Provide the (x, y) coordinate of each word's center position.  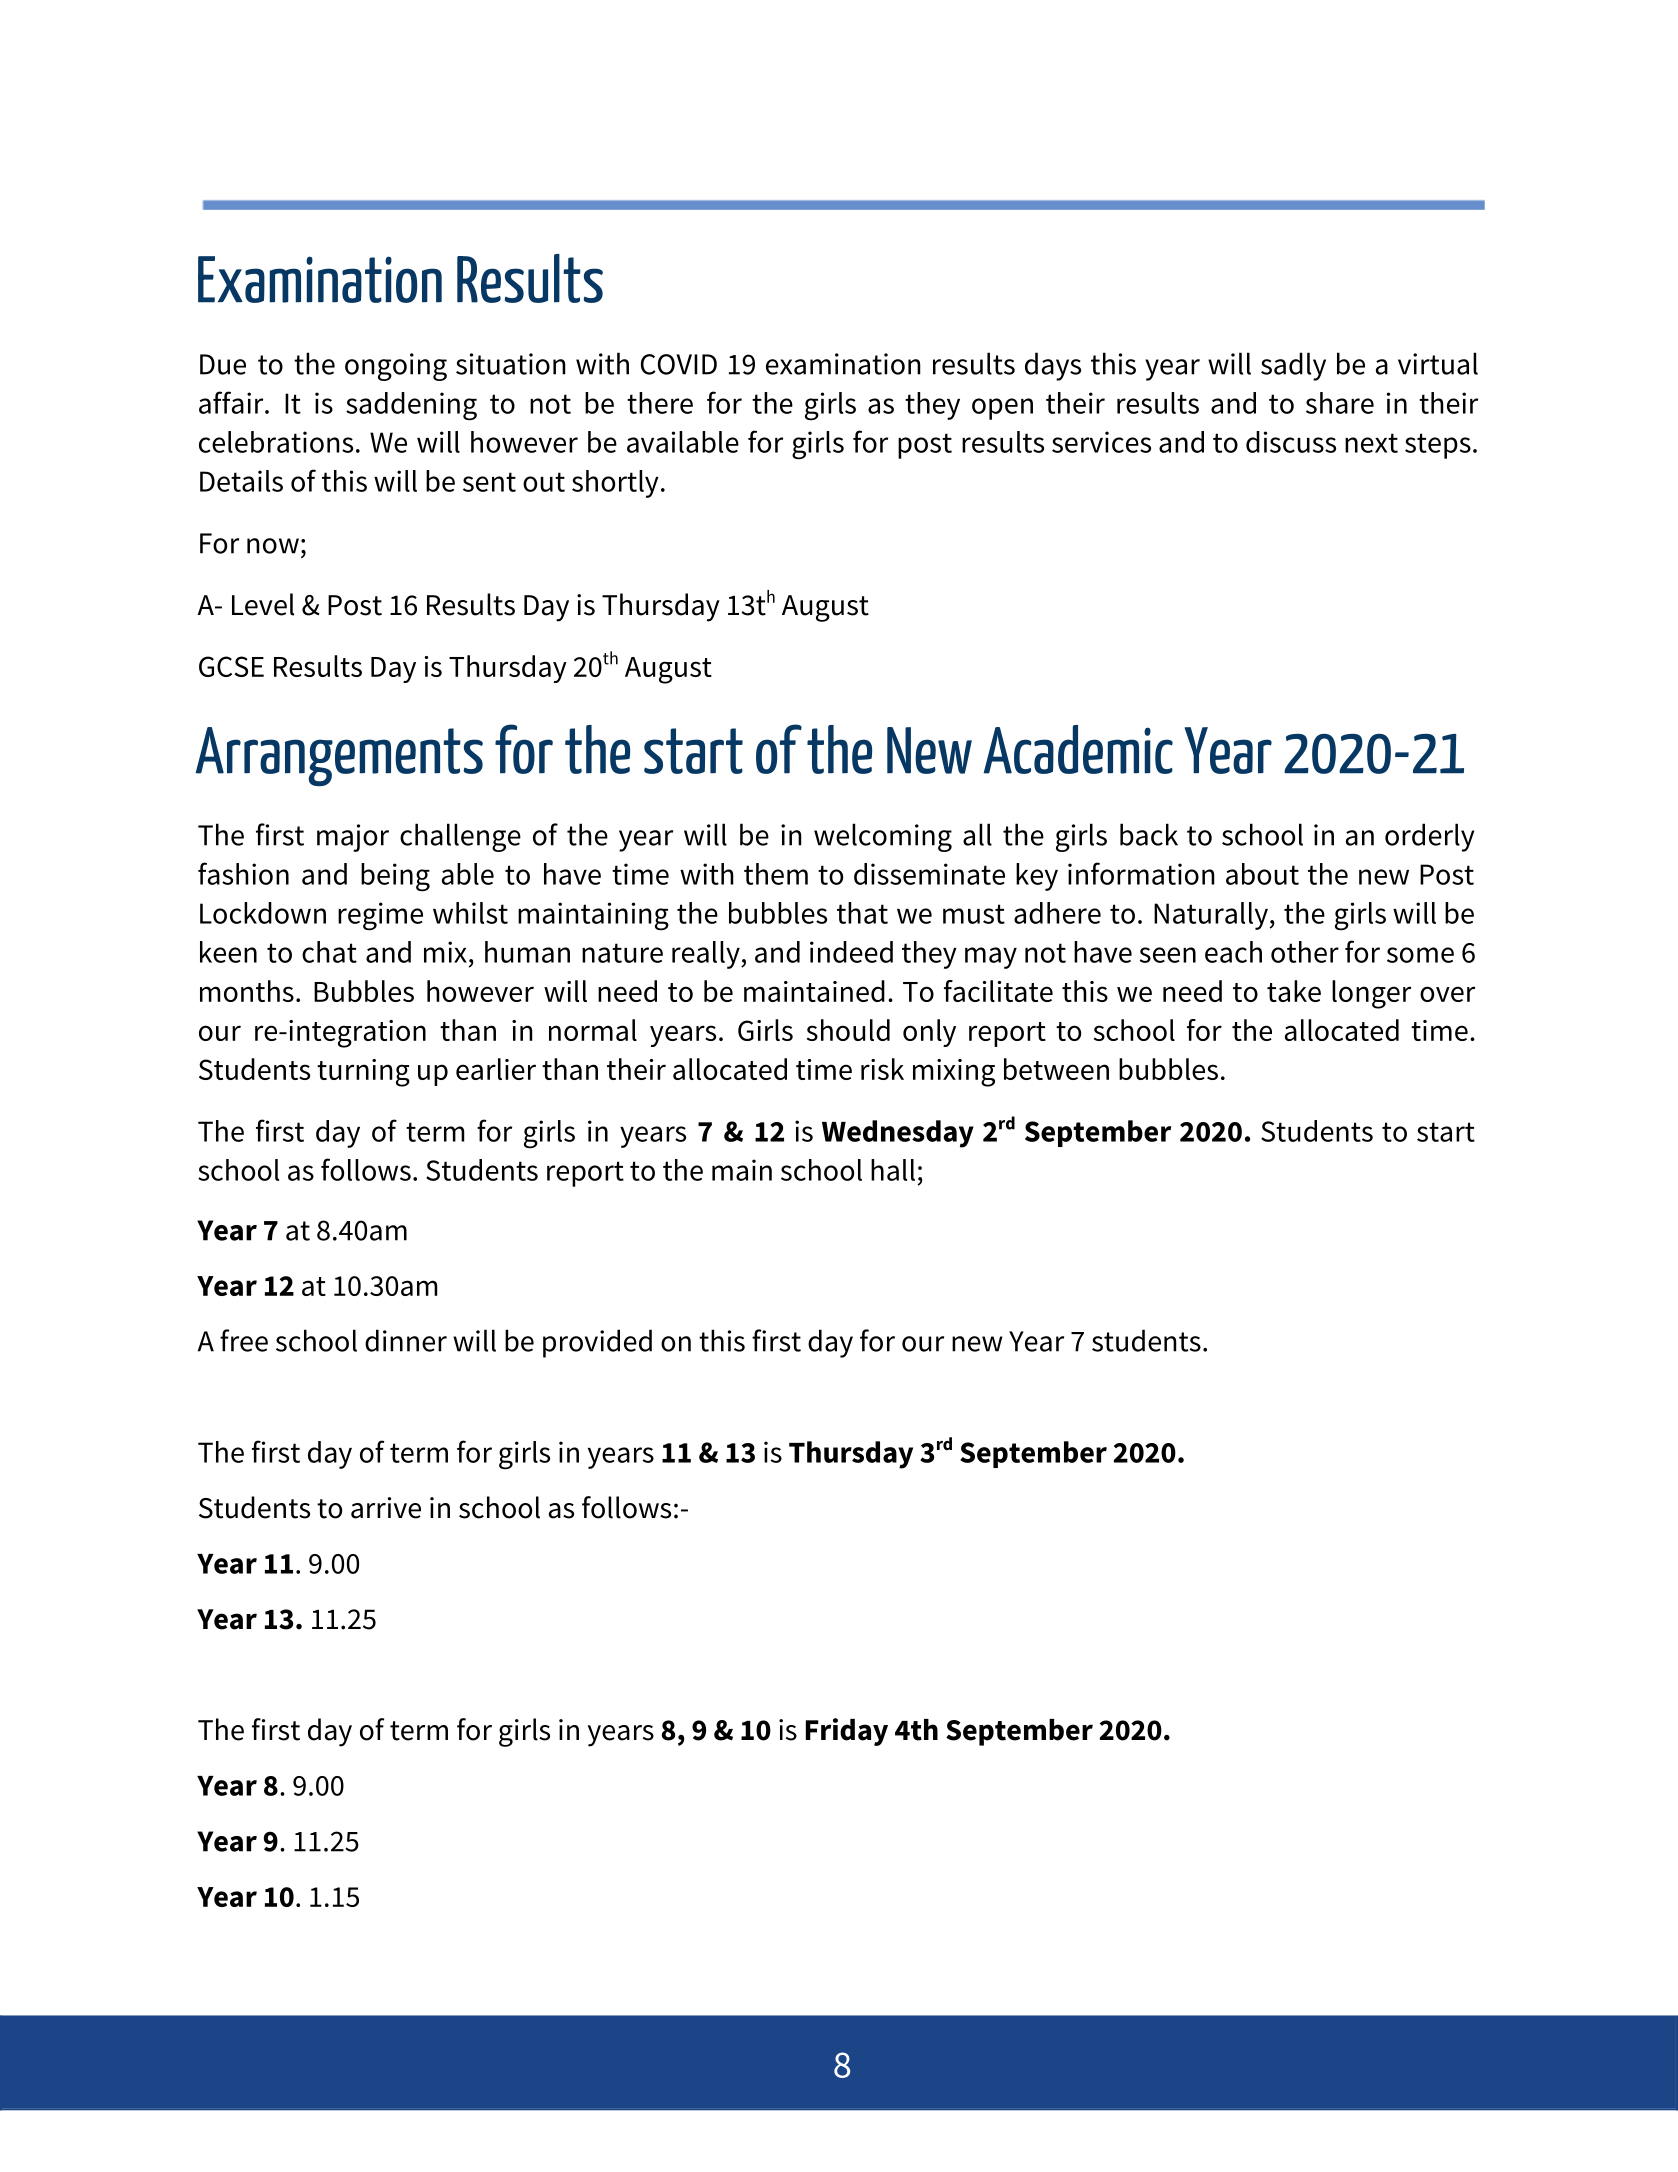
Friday (847, 1732)
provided (597, 1343)
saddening (411, 406)
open (1002, 409)
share (1340, 403)
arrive (386, 1508)
